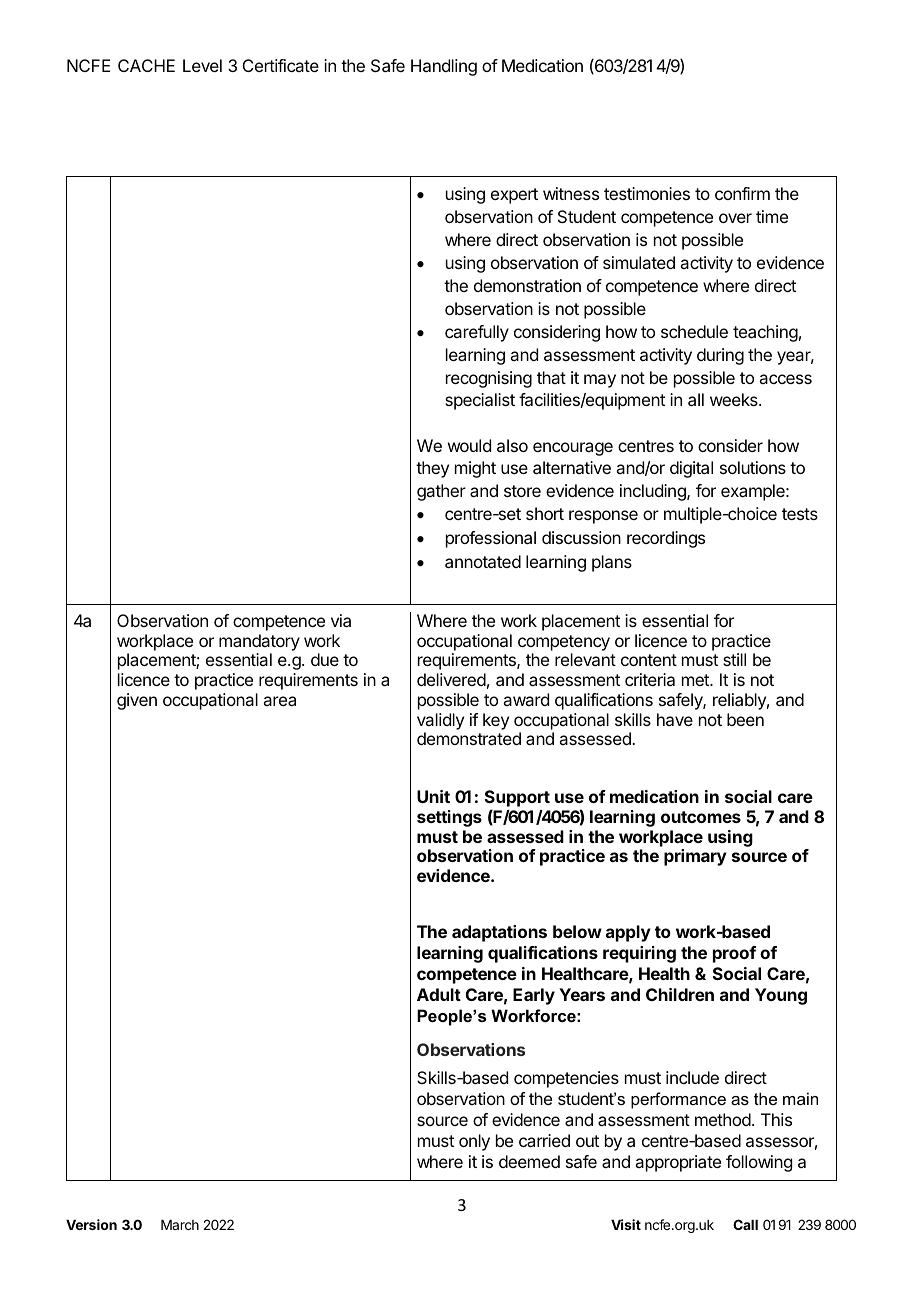 The image size is (924, 1309). Describe the element at coordinates (146, 65) in the screenshot. I see `CACHE` at that location.
